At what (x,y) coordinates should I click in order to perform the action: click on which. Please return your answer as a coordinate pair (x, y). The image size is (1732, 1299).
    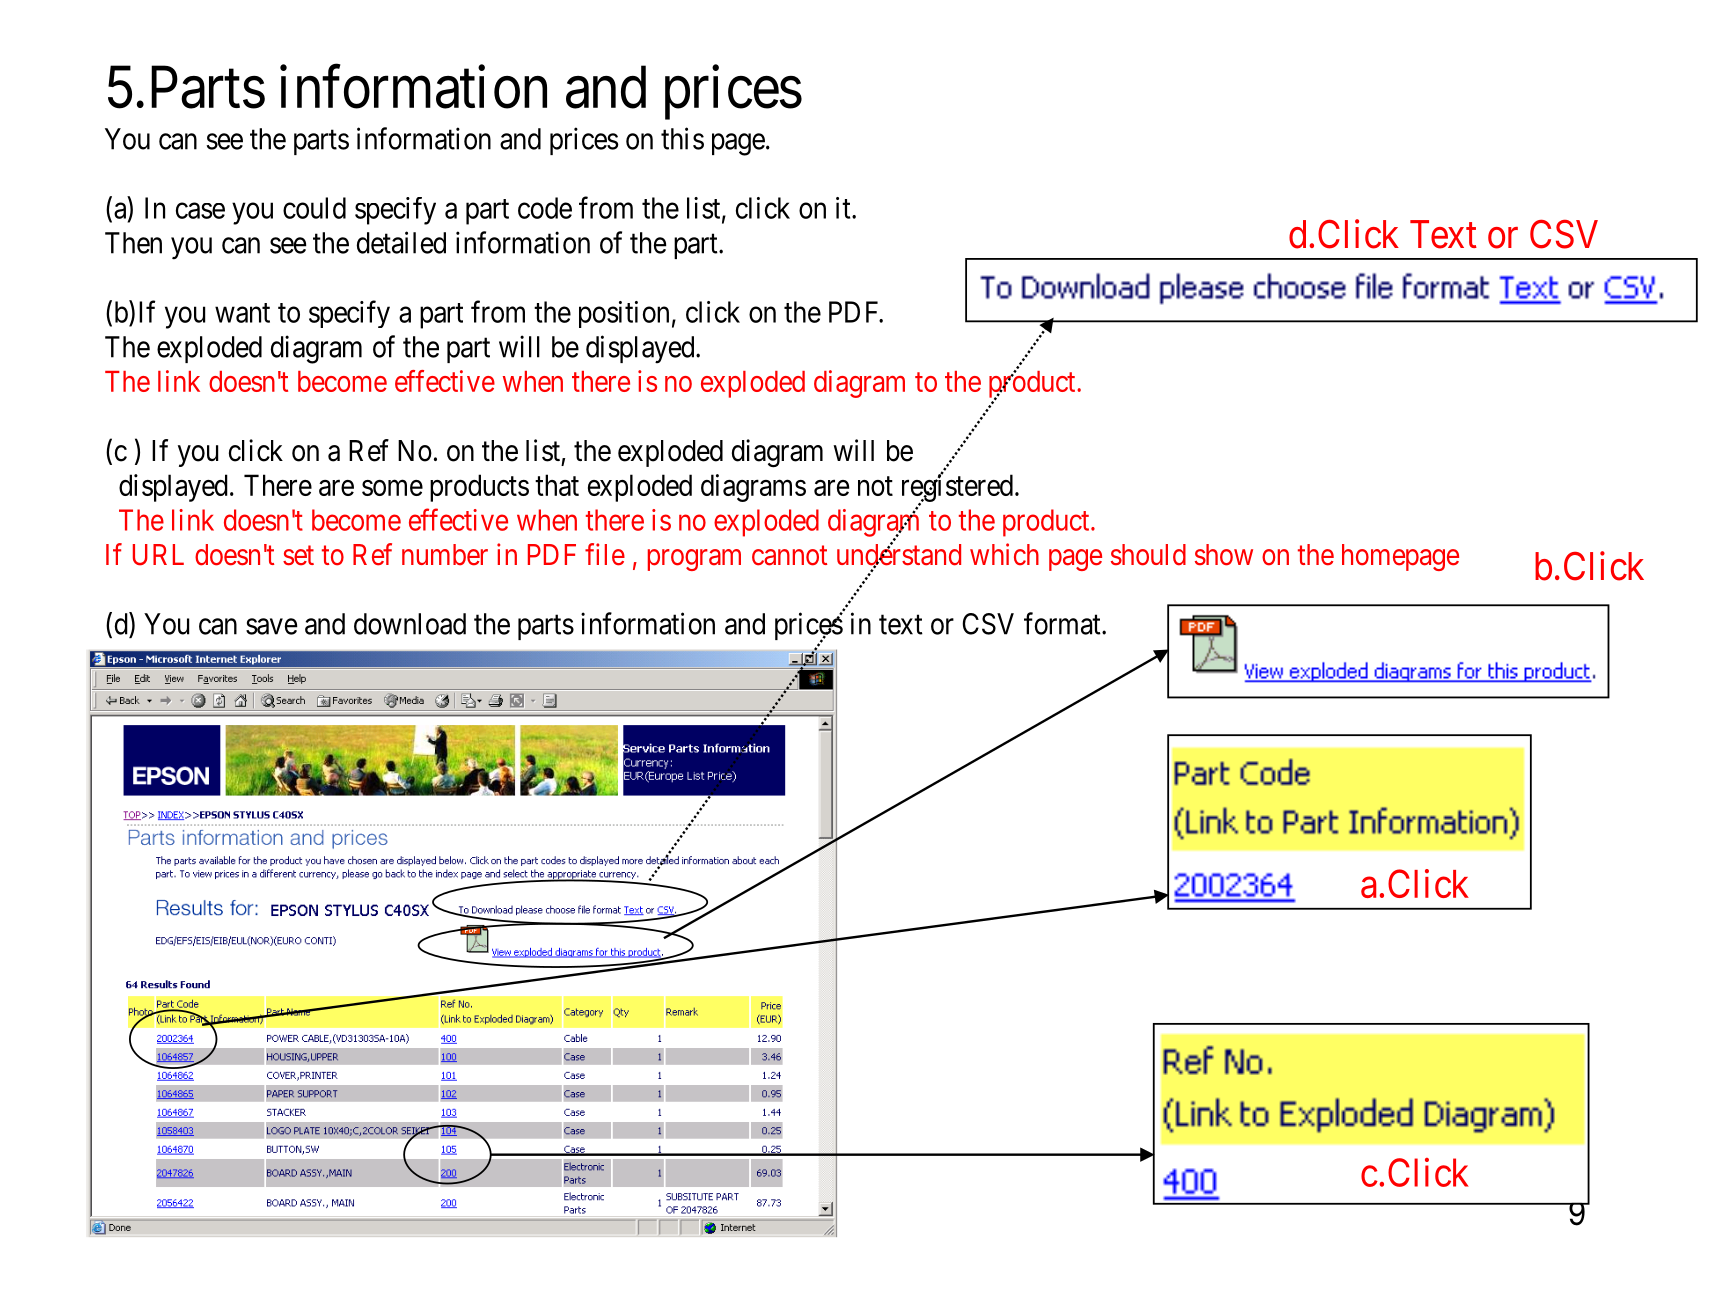
    Looking at the image, I should click on (1004, 554).
